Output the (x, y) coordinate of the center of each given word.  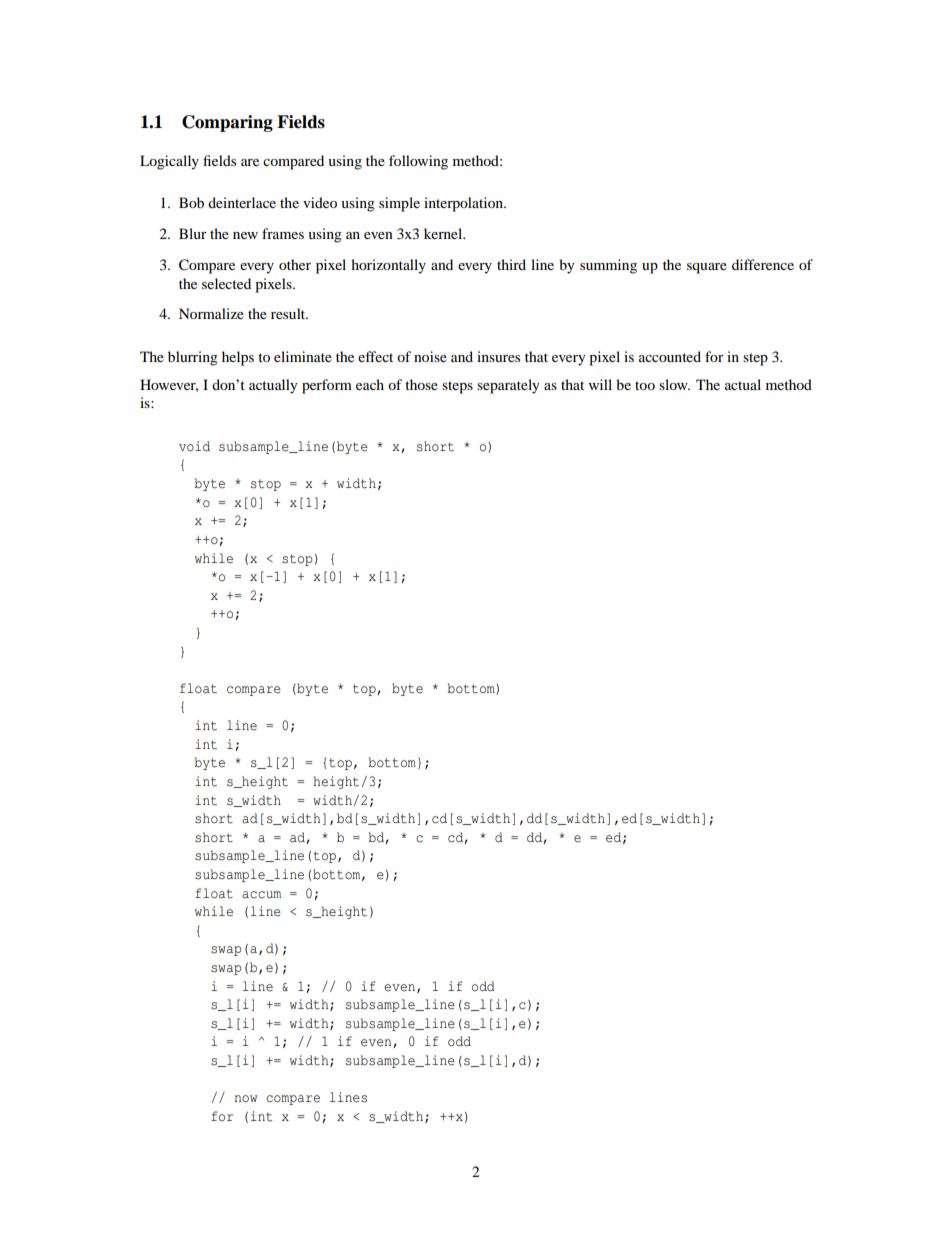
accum (261, 895)
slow (674, 384)
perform (327, 386)
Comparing (227, 123)
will (600, 384)
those (421, 384)
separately (508, 386)
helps (238, 358)
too (645, 385)
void (194, 446)
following (418, 162)
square (707, 268)
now (246, 1099)
